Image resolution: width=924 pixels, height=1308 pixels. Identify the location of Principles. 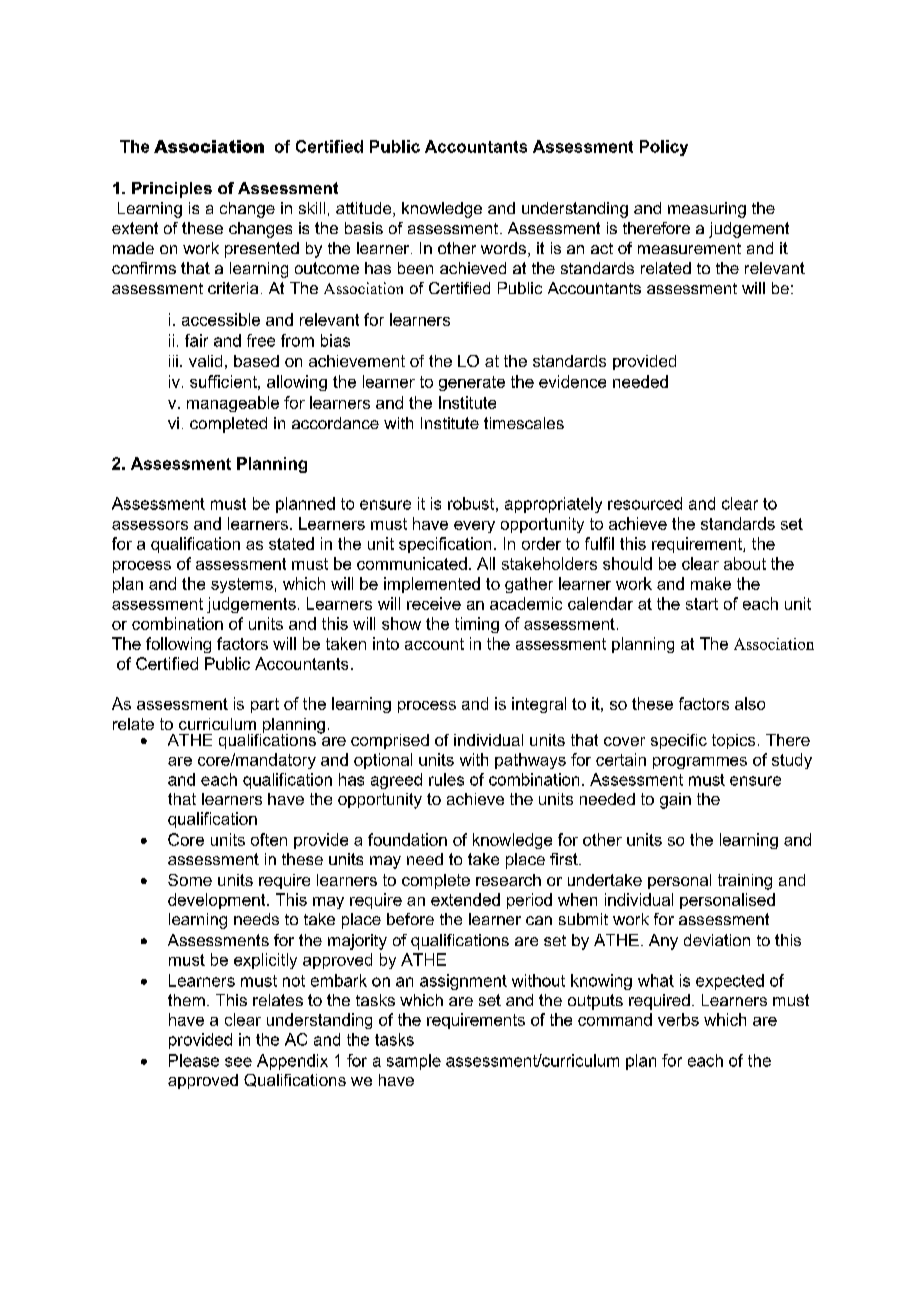
(172, 190).
